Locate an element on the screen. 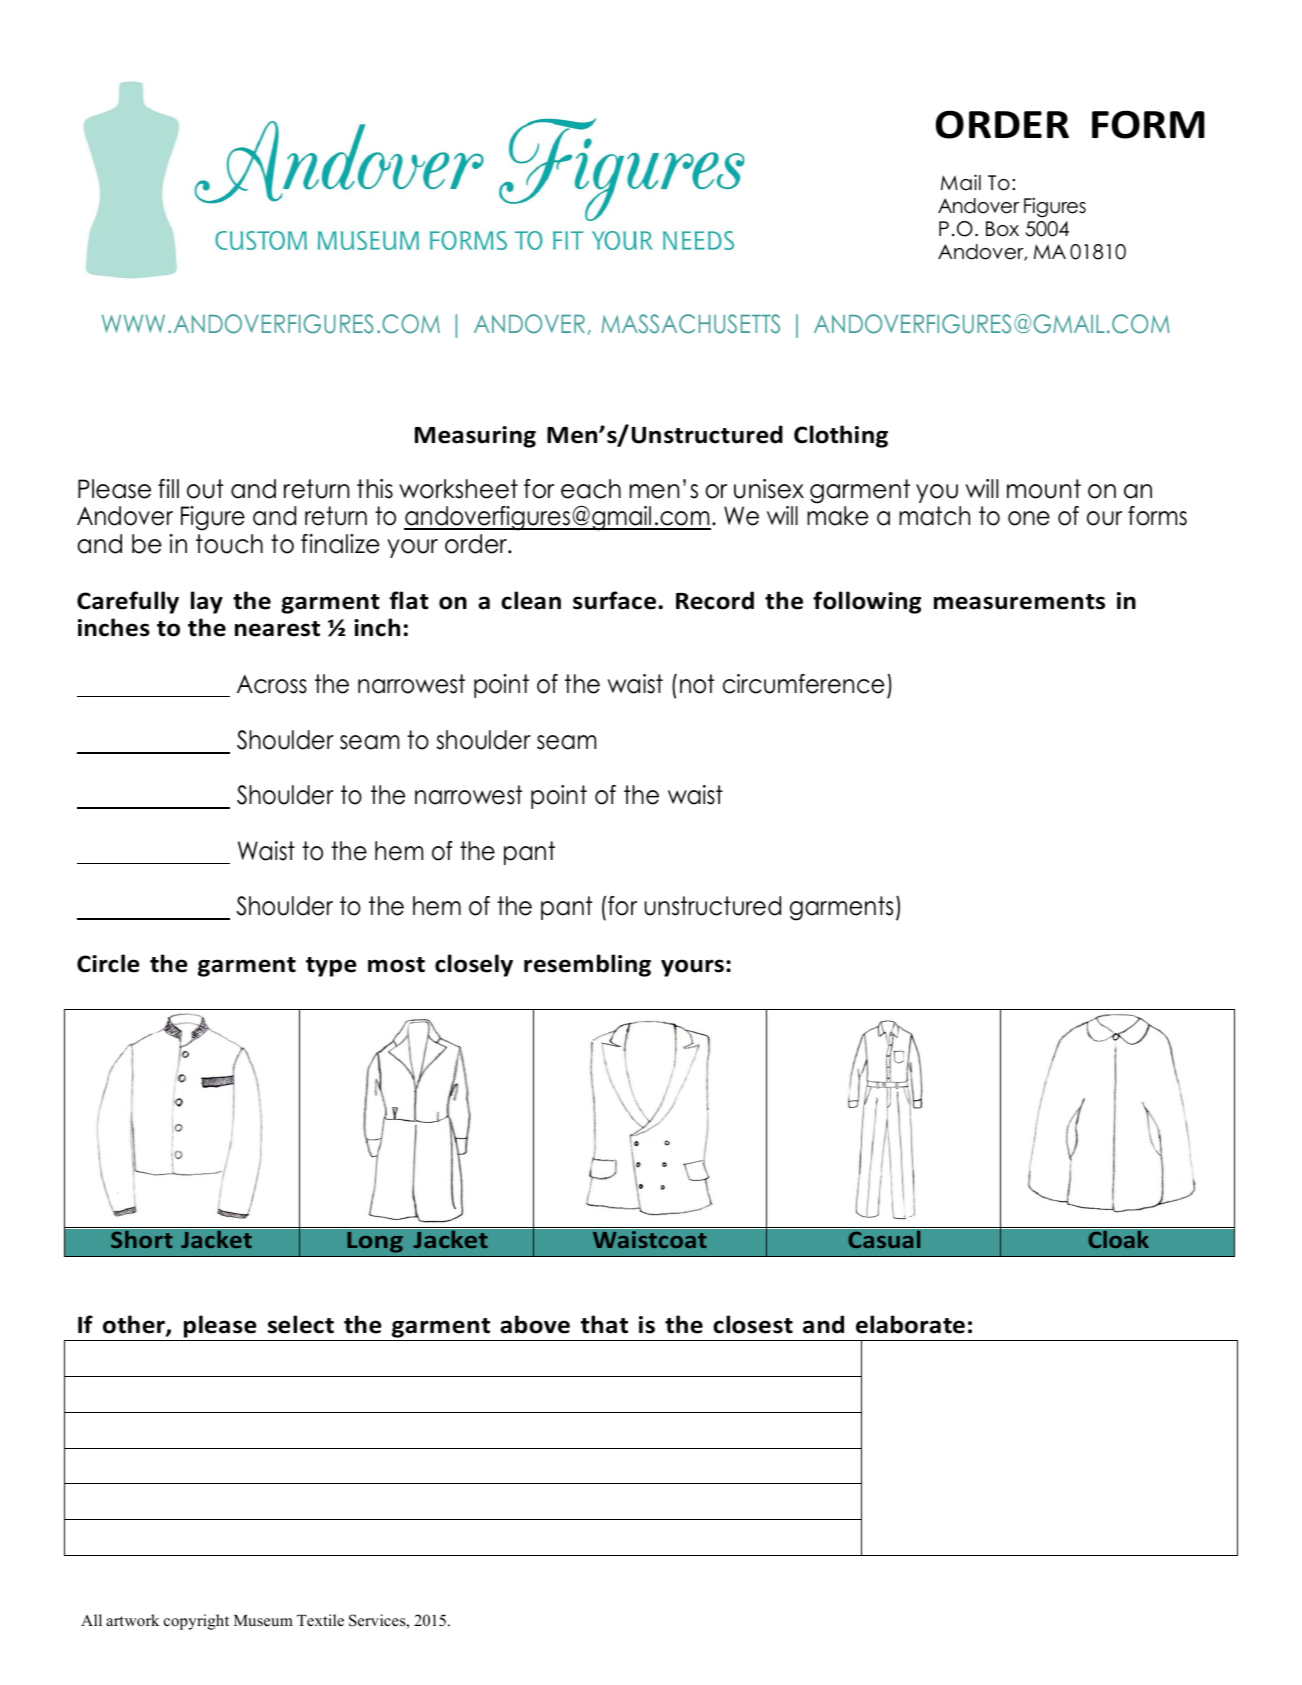 This screenshot has width=1302, height=1685. MASSACHUSETTS is located at coordinates (690, 324).
